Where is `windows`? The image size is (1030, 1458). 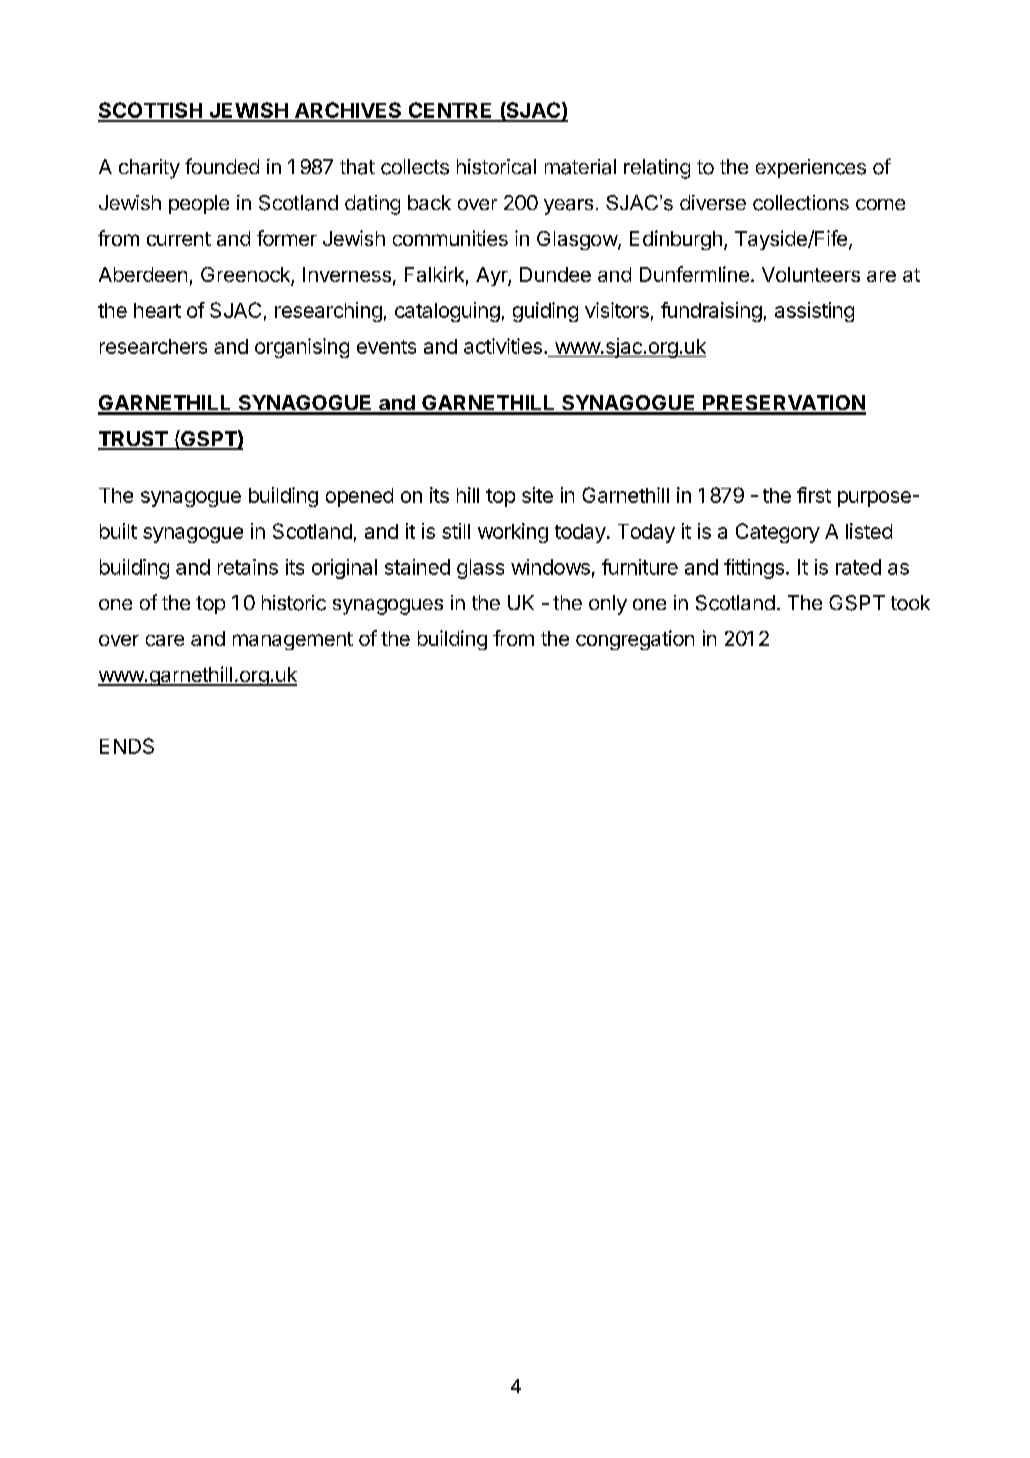 windows is located at coordinates (550, 567).
